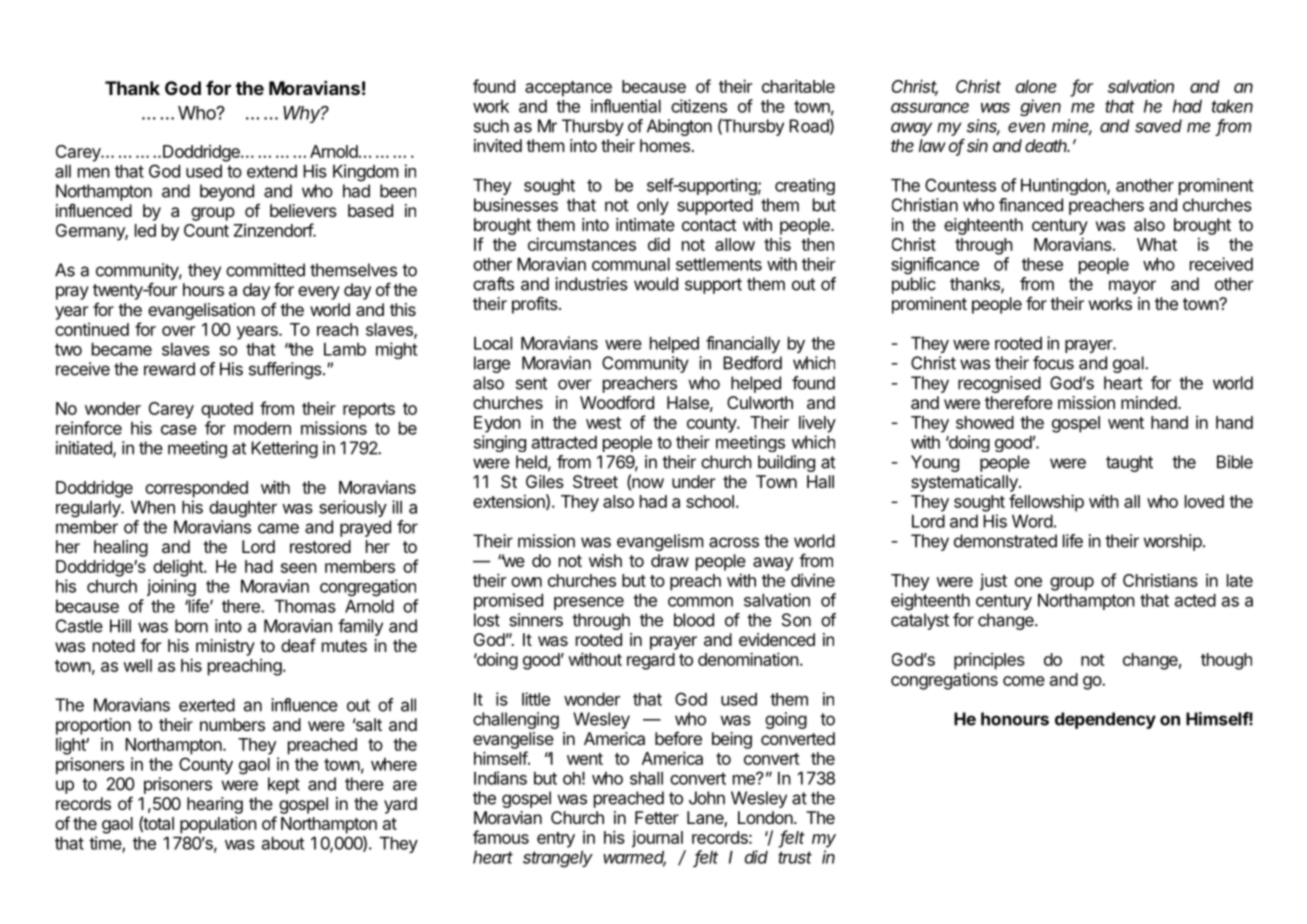 This screenshot has width=1307, height=924. I want to click on trust, so click(795, 857).
